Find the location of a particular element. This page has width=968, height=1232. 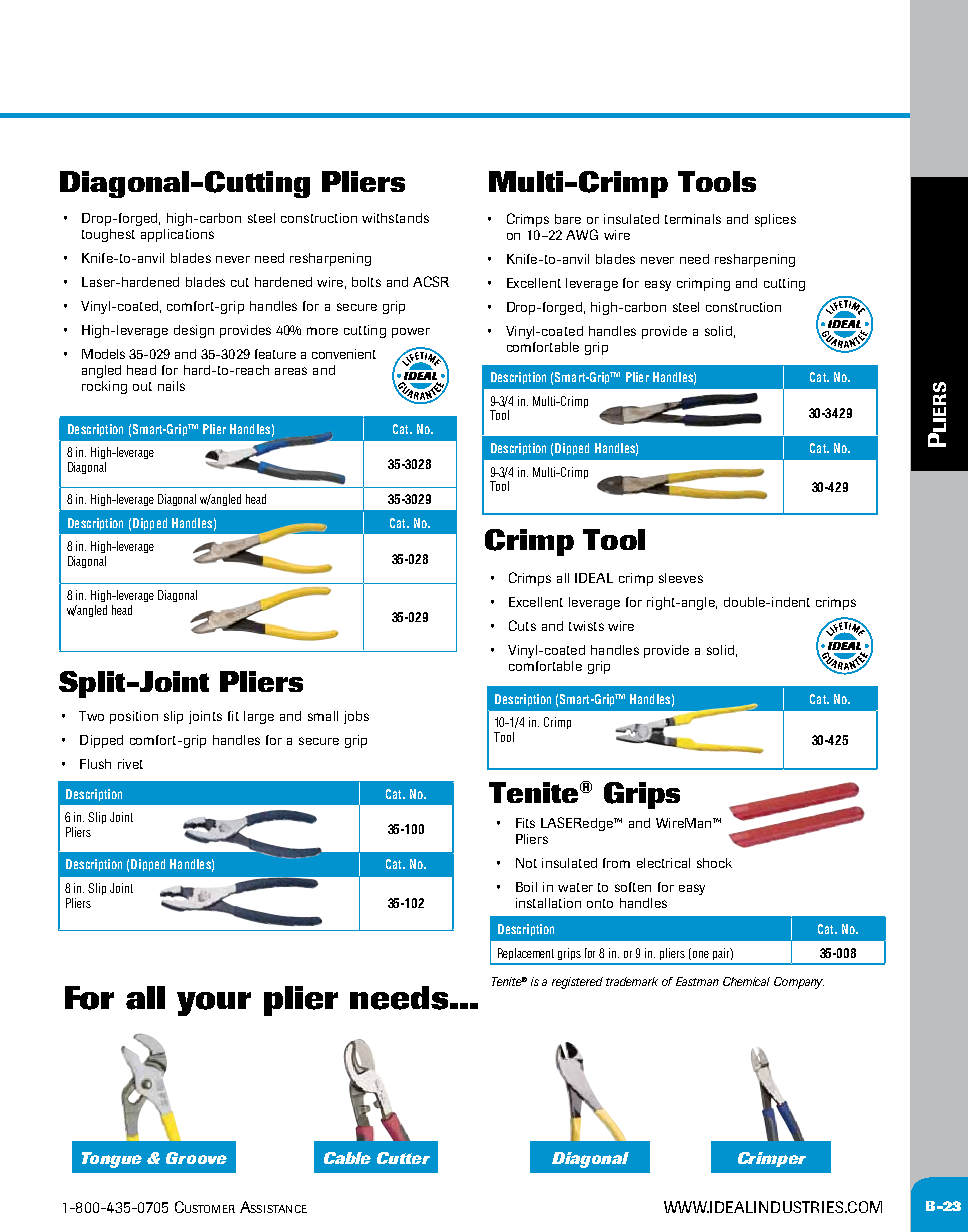

one is located at coordinates (701, 954).
